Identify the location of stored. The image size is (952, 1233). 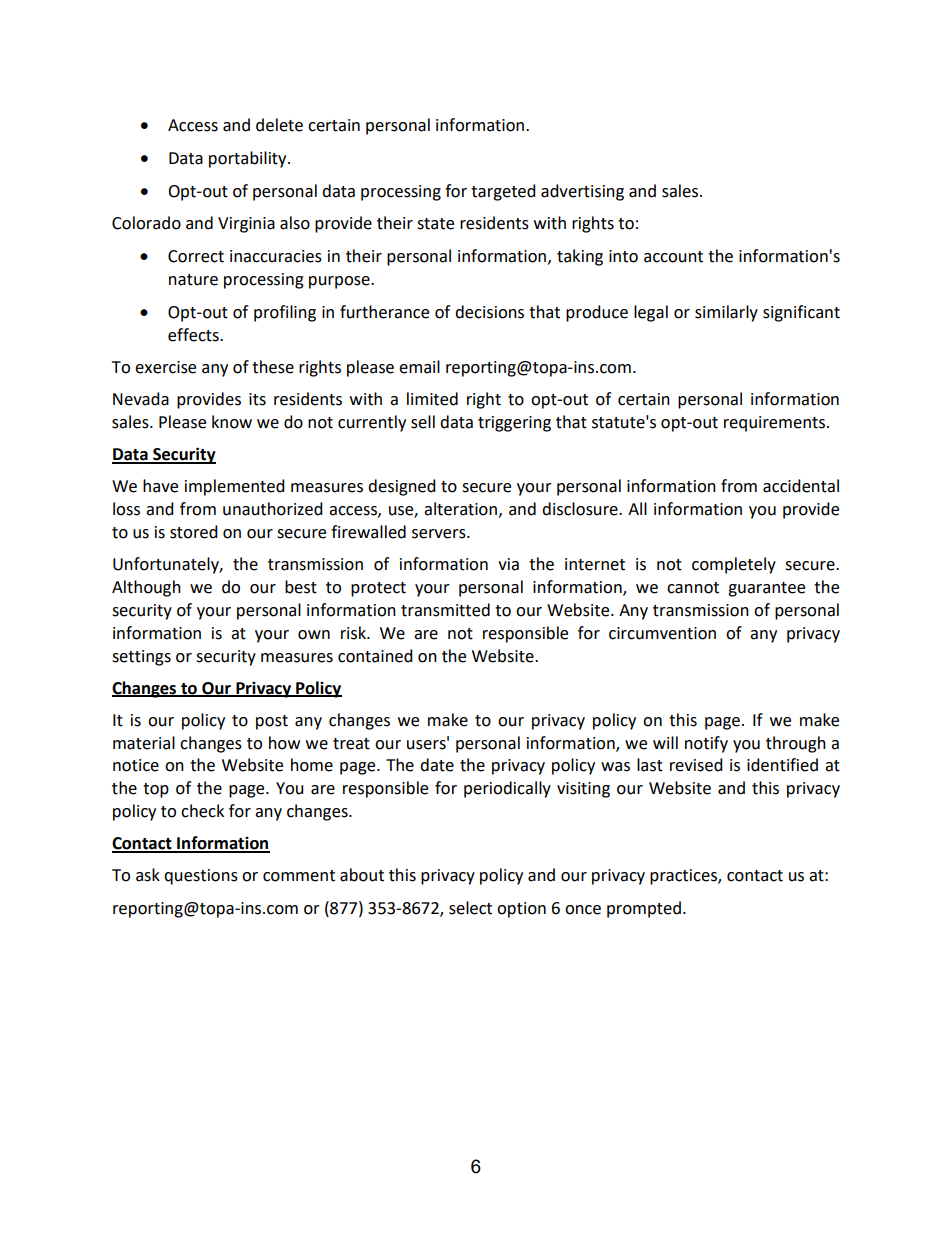
(194, 532).
